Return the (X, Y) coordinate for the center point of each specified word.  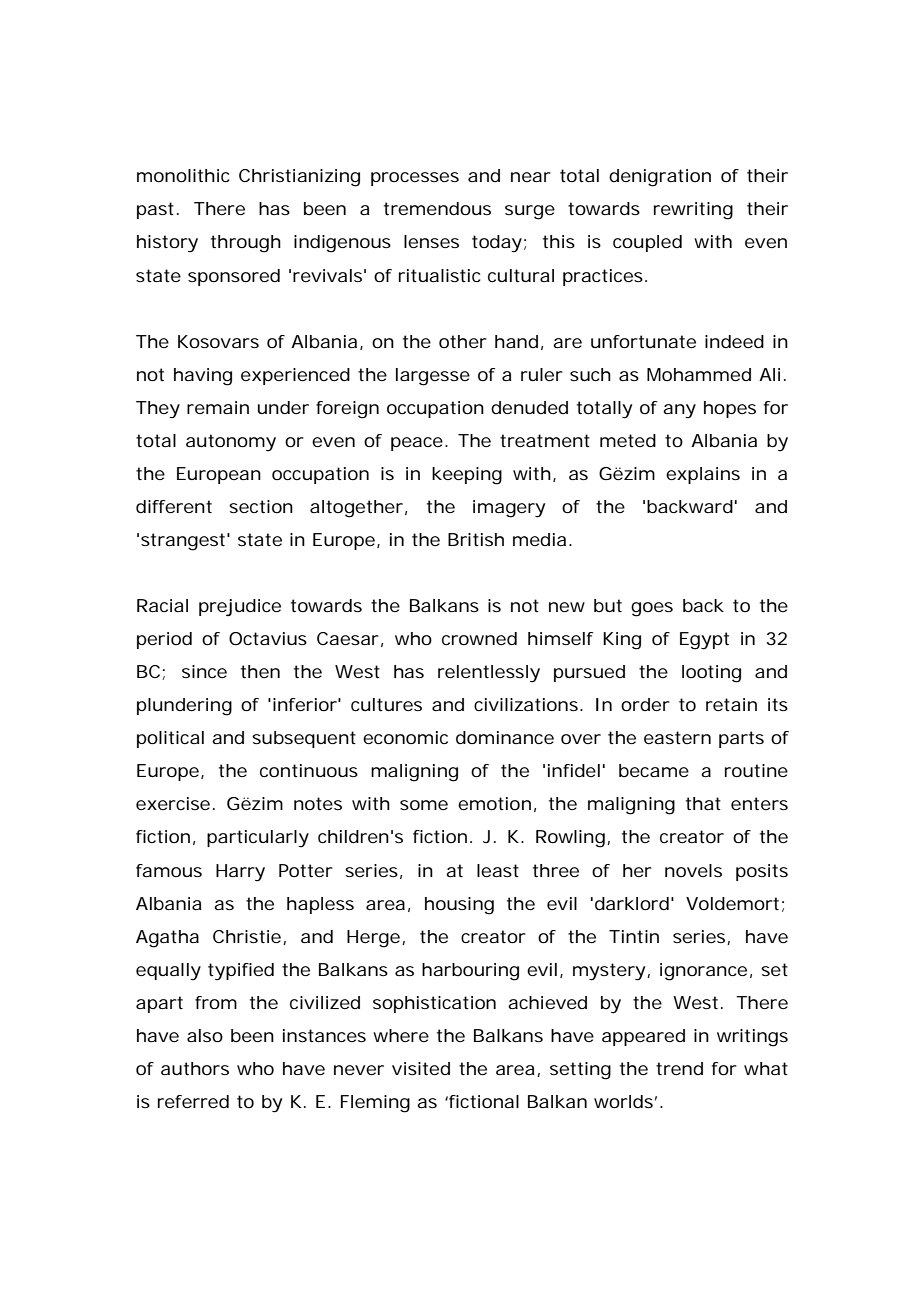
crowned (479, 638)
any (679, 411)
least (498, 870)
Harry (240, 873)
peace (418, 444)
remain (218, 407)
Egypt (704, 641)
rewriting (693, 211)
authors (195, 1068)
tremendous (437, 208)
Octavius (268, 638)
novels (693, 870)
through (246, 244)
